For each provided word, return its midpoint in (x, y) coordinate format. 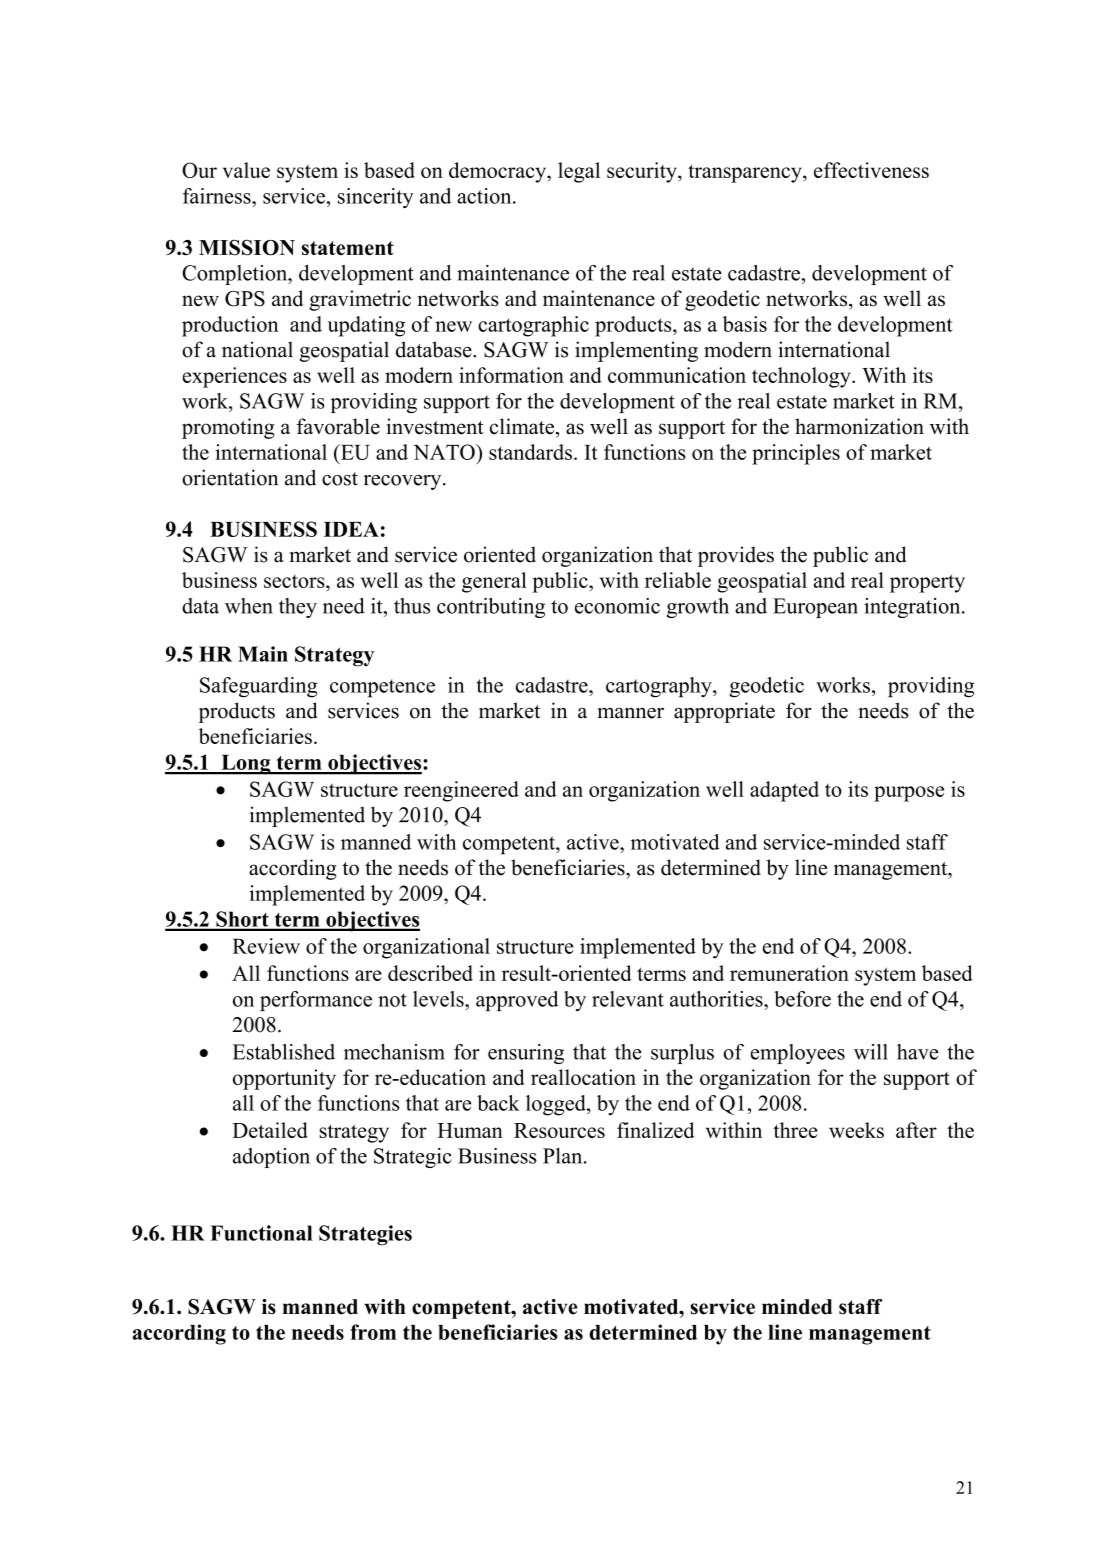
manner (630, 713)
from (373, 1332)
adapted (784, 791)
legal (579, 172)
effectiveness (871, 170)
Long (246, 764)
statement (348, 248)
